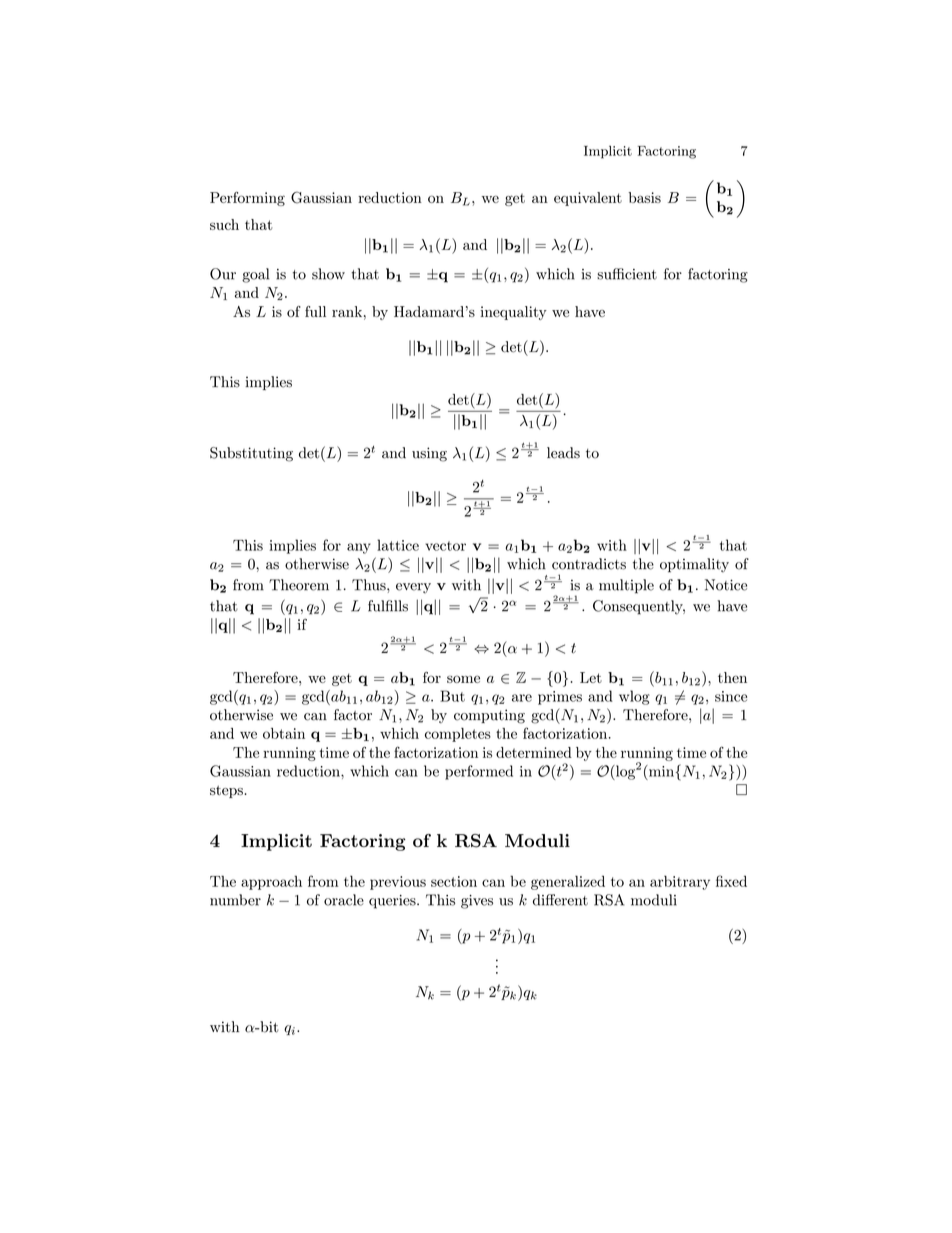 This image has width=952, height=1233. Describe the element at coordinates (445, 546) in the image. I see `vector` at that location.
